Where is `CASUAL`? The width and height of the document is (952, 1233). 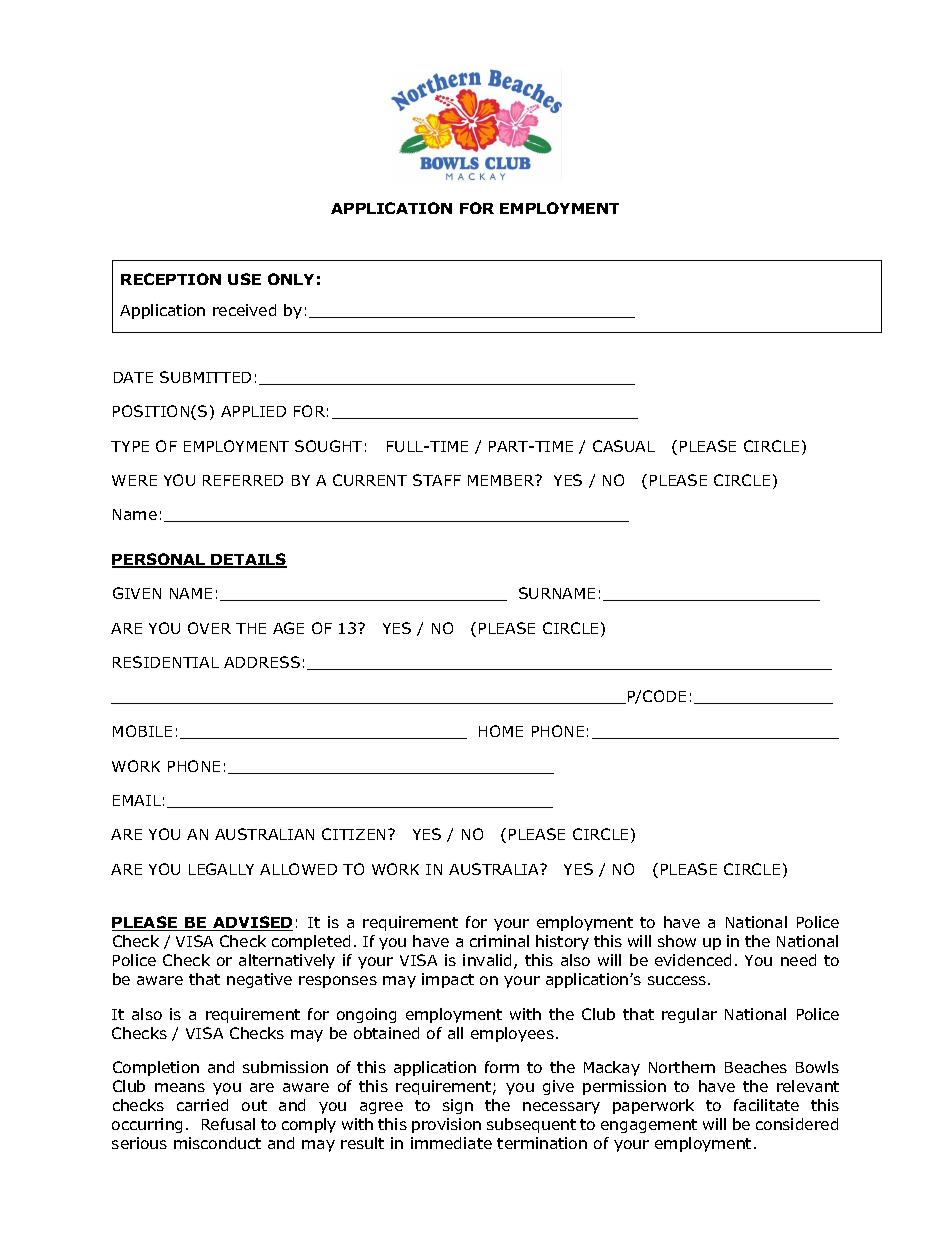
CASUAL is located at coordinates (624, 446).
